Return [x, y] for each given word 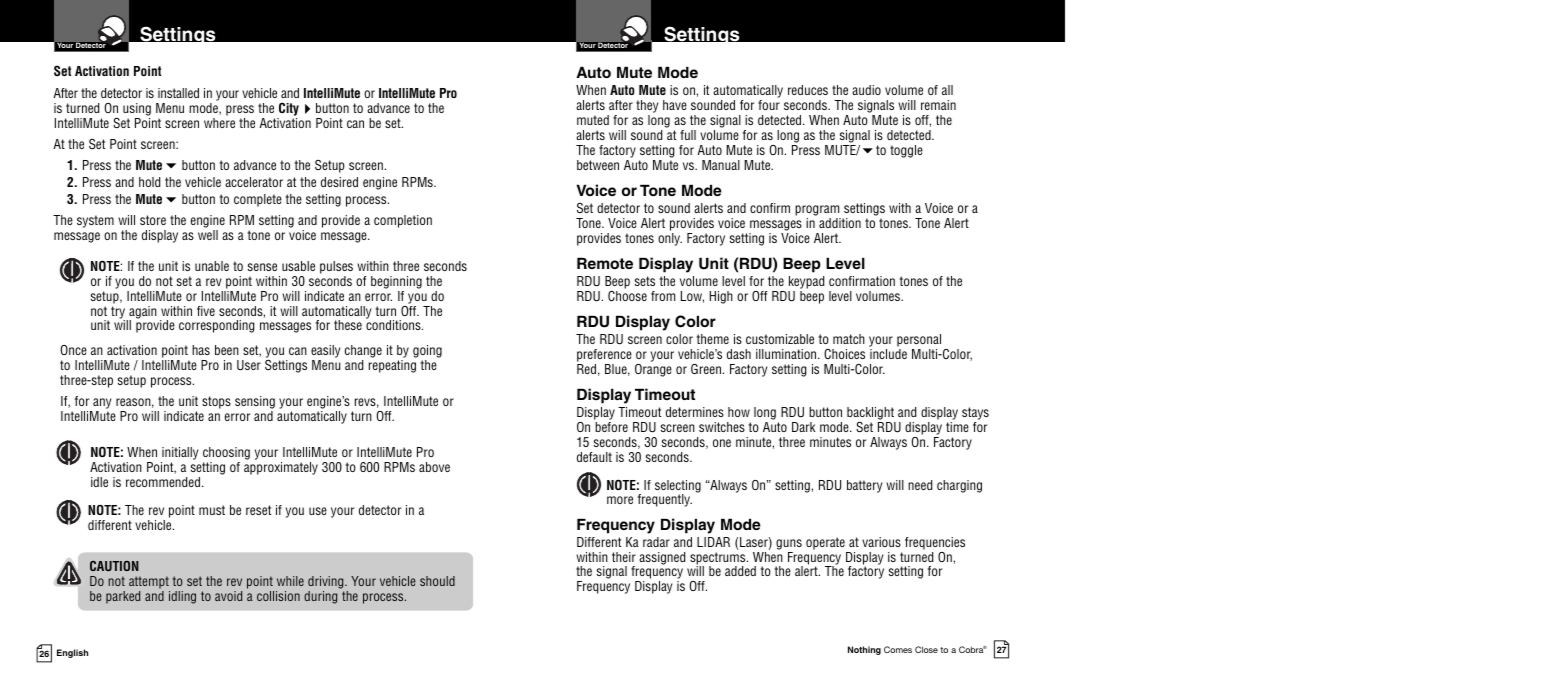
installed [178, 93]
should [437, 581]
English [72, 653]
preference [604, 355]
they [647, 108]
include [888, 354]
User [249, 365]
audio [866, 90]
